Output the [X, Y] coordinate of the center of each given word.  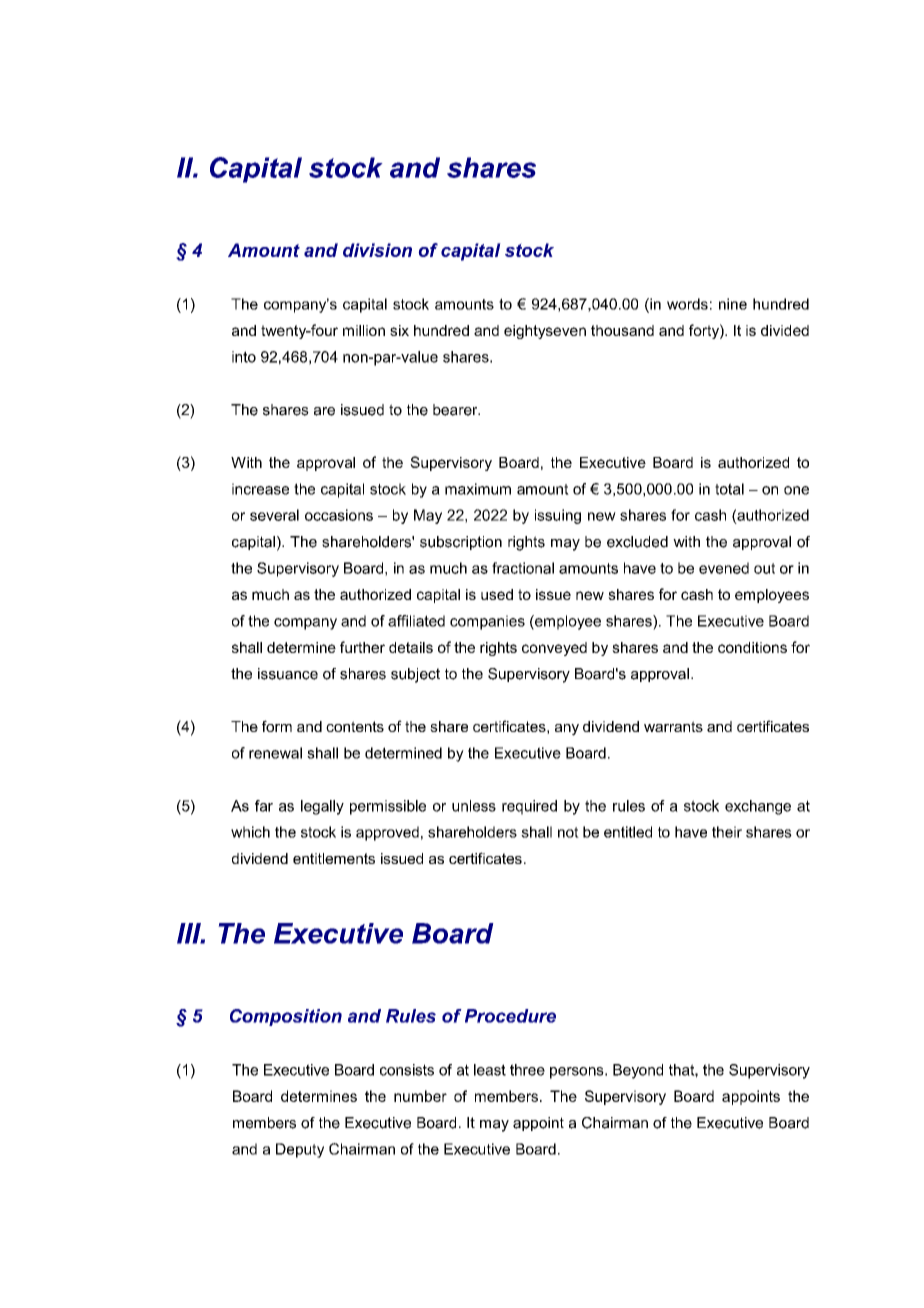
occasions [339, 515]
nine [733, 304]
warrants [673, 726]
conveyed [554, 649]
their [727, 832]
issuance [288, 674]
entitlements [334, 858]
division [377, 250]
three [527, 1070]
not [568, 832]
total [729, 489]
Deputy [300, 1150]
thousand [622, 330]
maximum [478, 489]
